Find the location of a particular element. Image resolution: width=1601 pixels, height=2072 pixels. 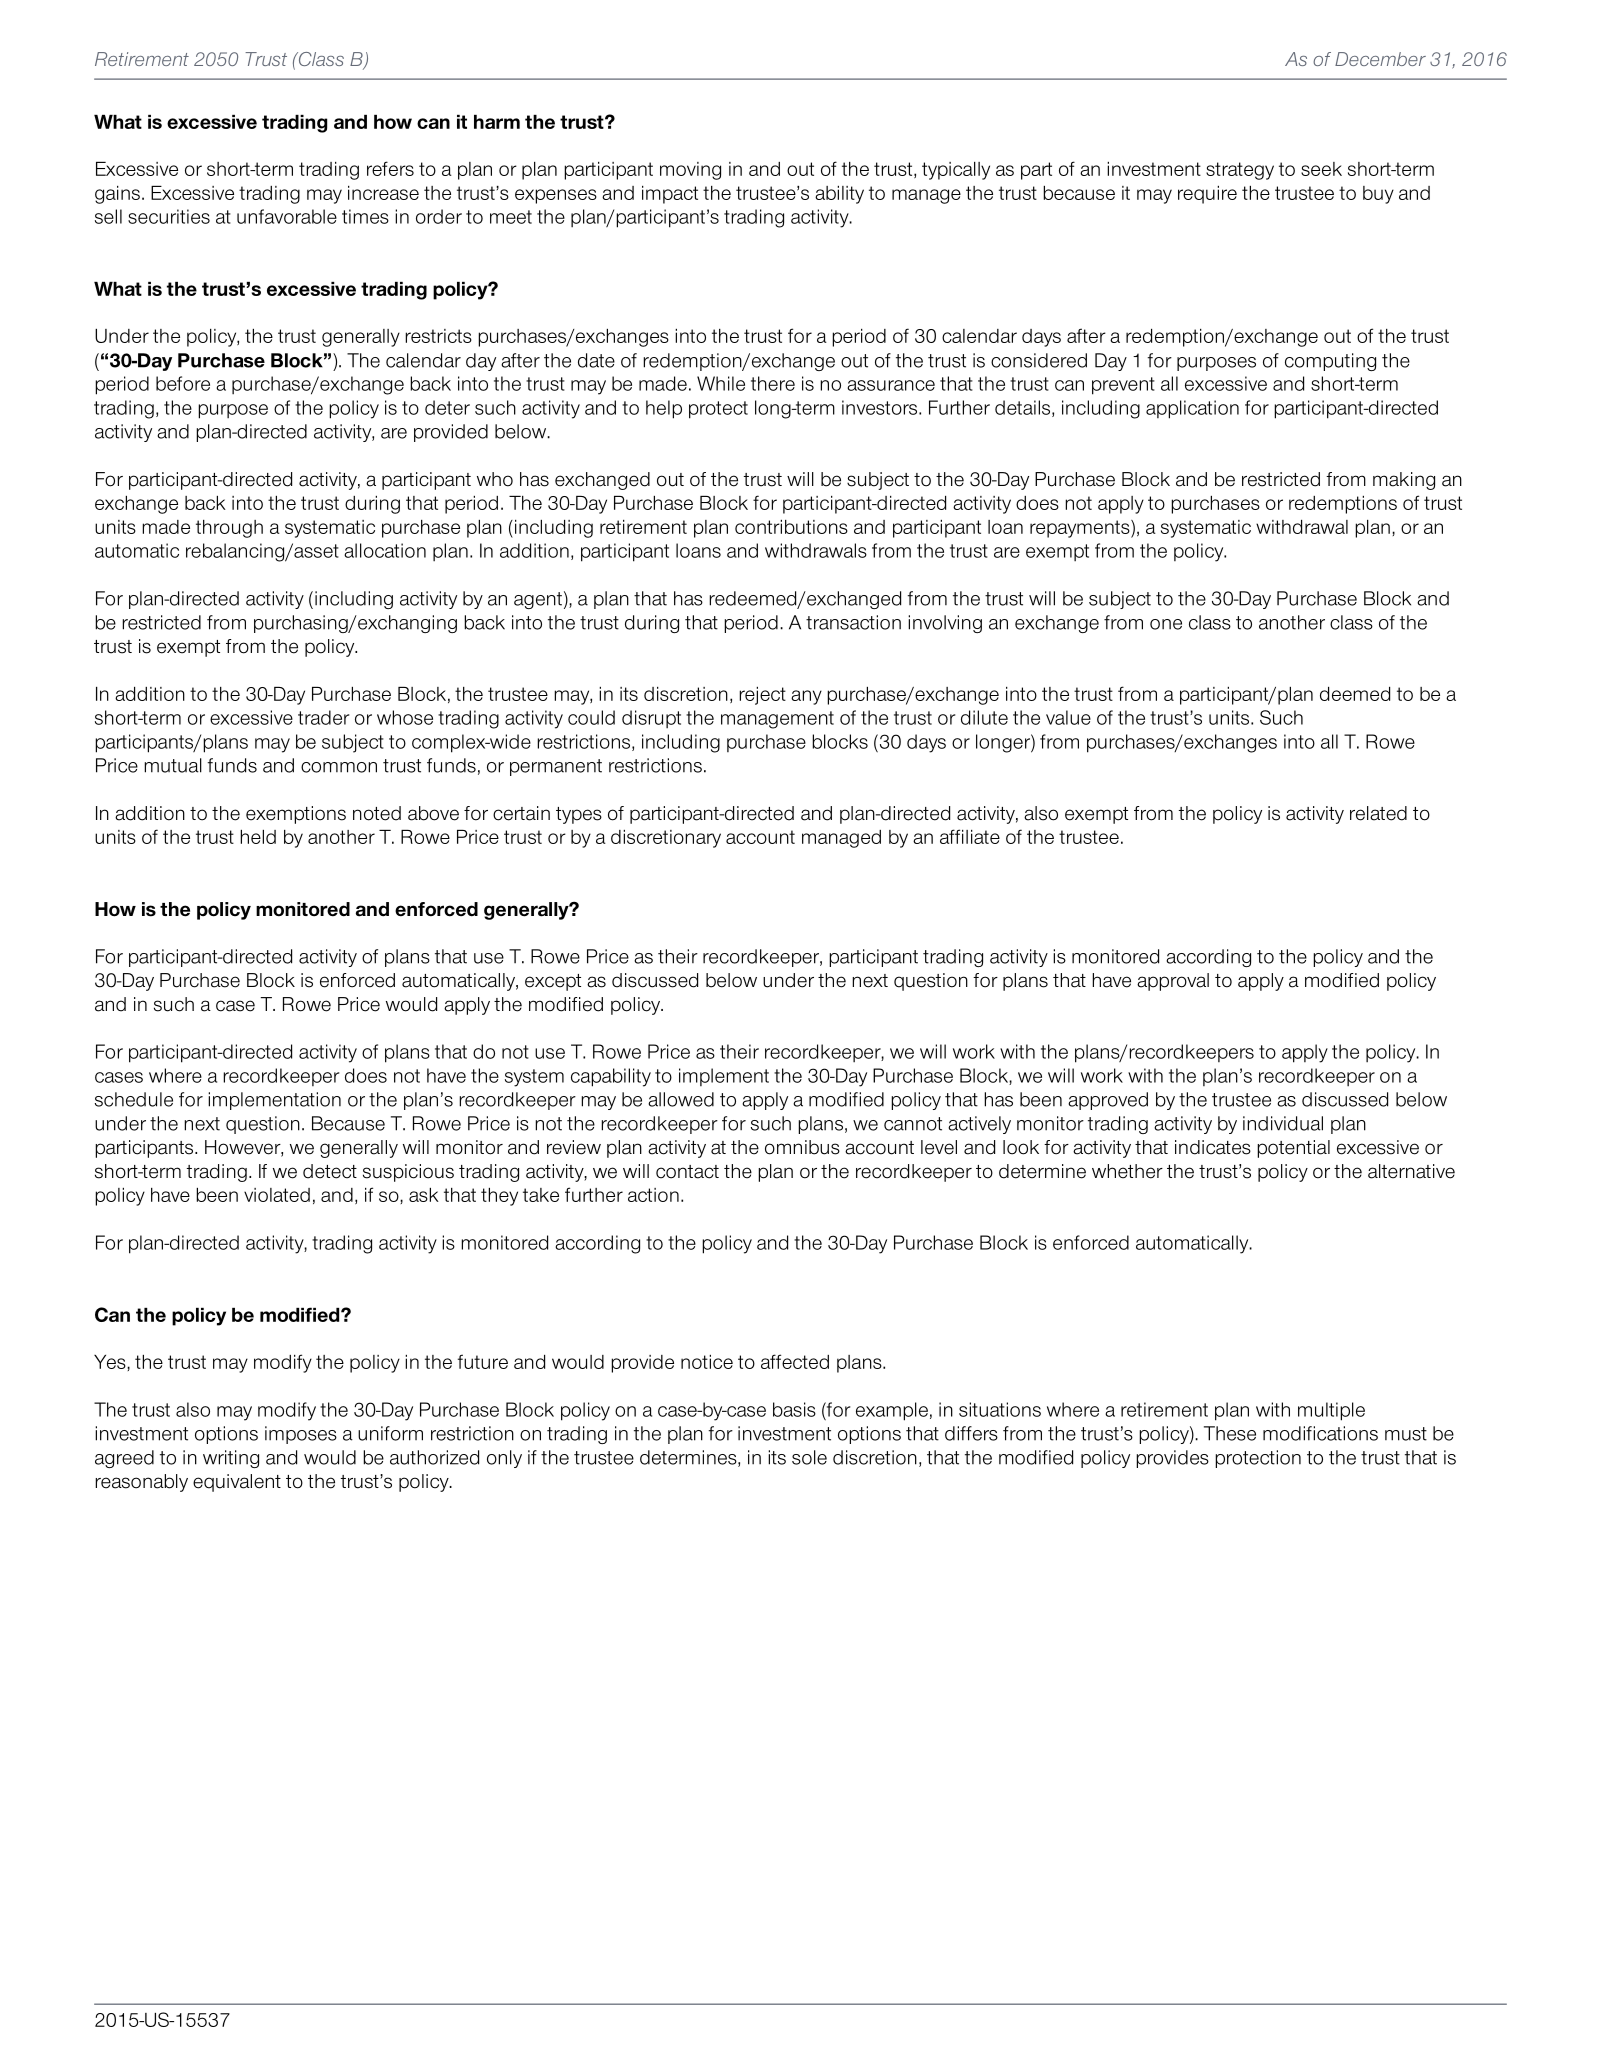

sole is located at coordinates (809, 1457).
